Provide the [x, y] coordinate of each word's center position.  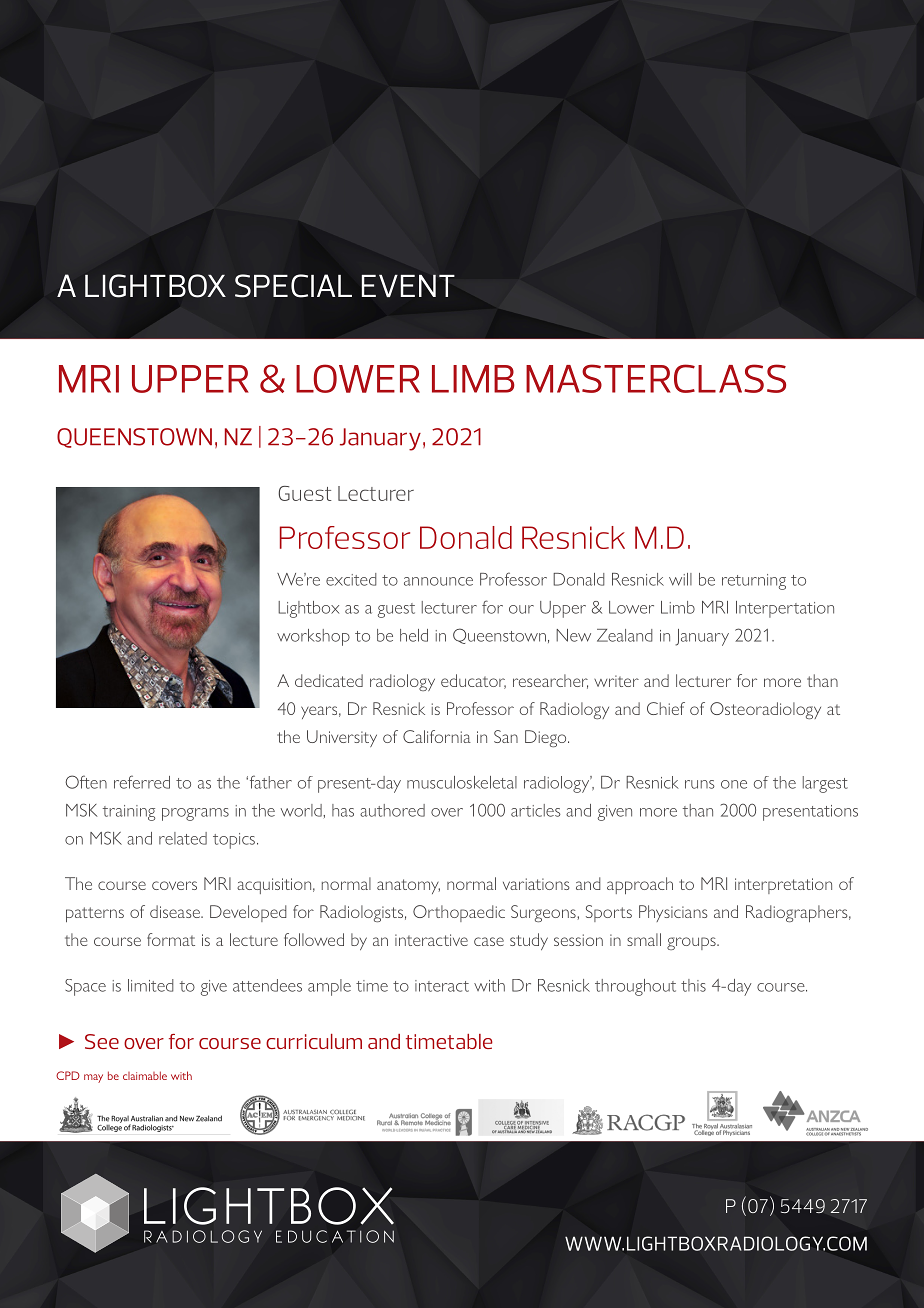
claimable [145, 1075]
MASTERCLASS [656, 378]
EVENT [408, 285]
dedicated [329, 680]
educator [473, 681]
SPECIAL [293, 286]
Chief [666, 708]
